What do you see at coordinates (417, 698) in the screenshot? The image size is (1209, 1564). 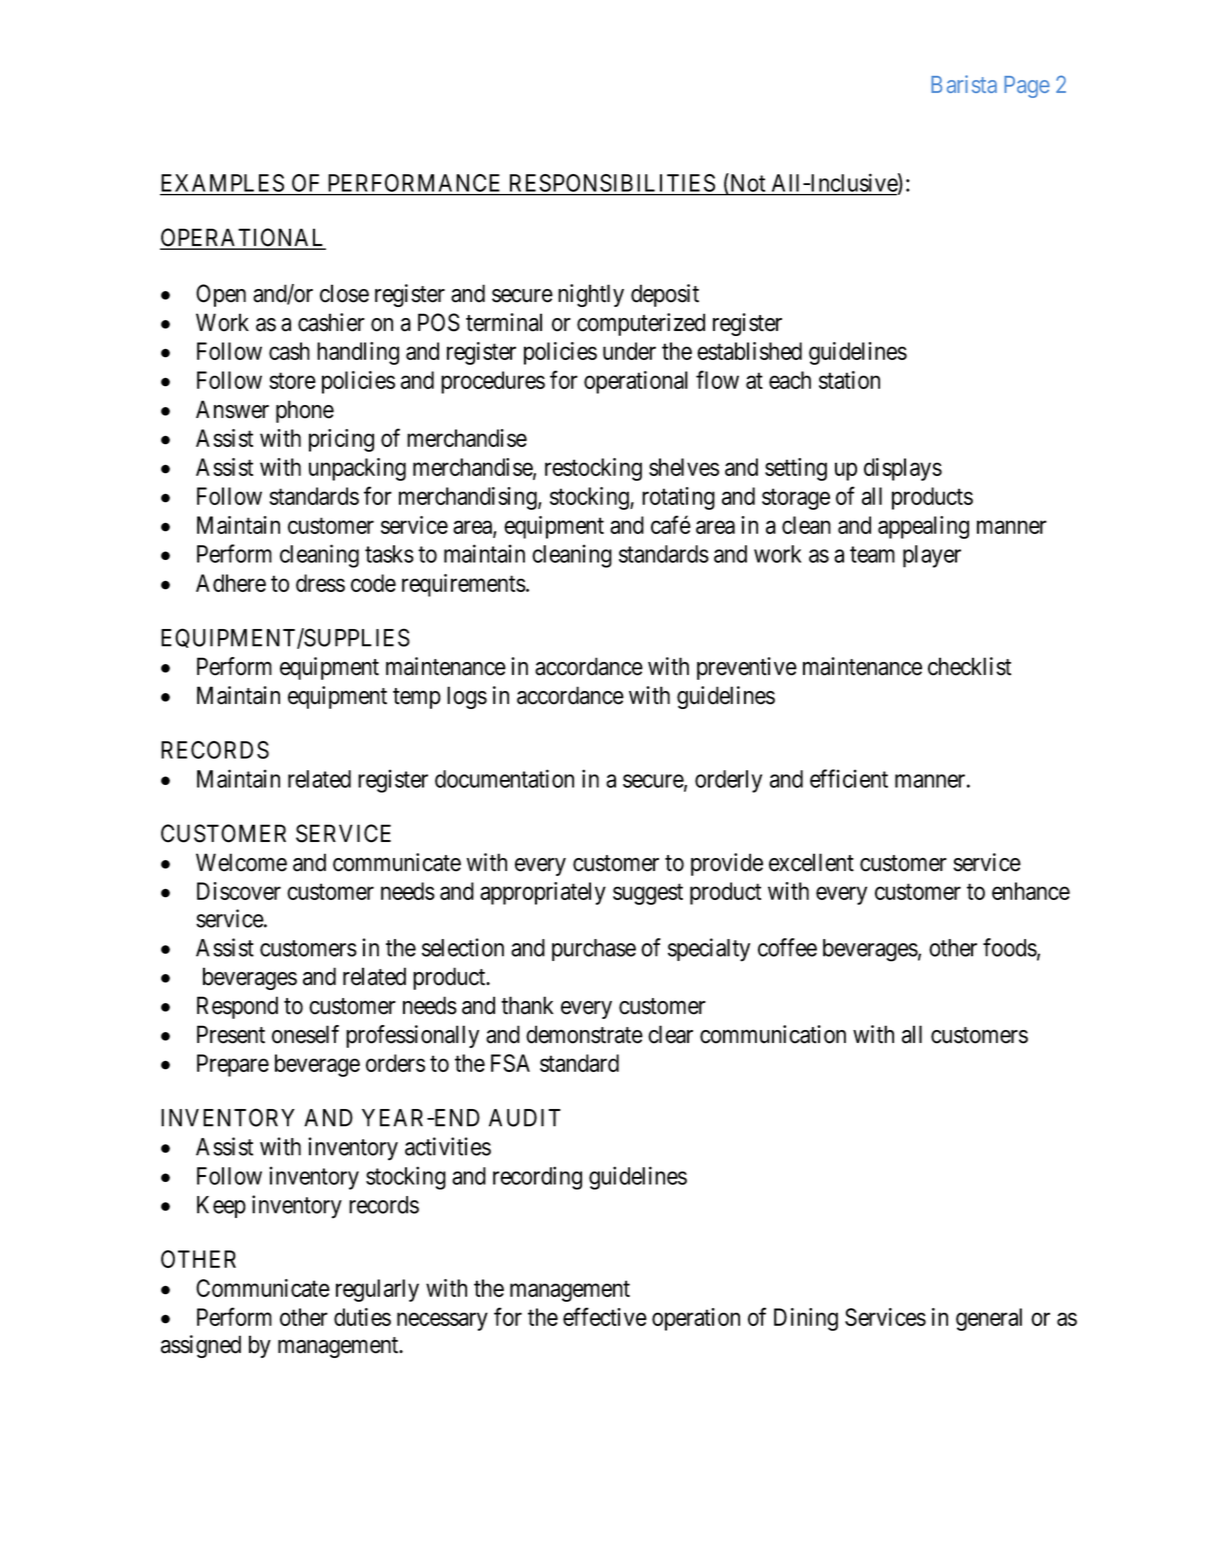 I see `temp` at bounding box center [417, 698].
